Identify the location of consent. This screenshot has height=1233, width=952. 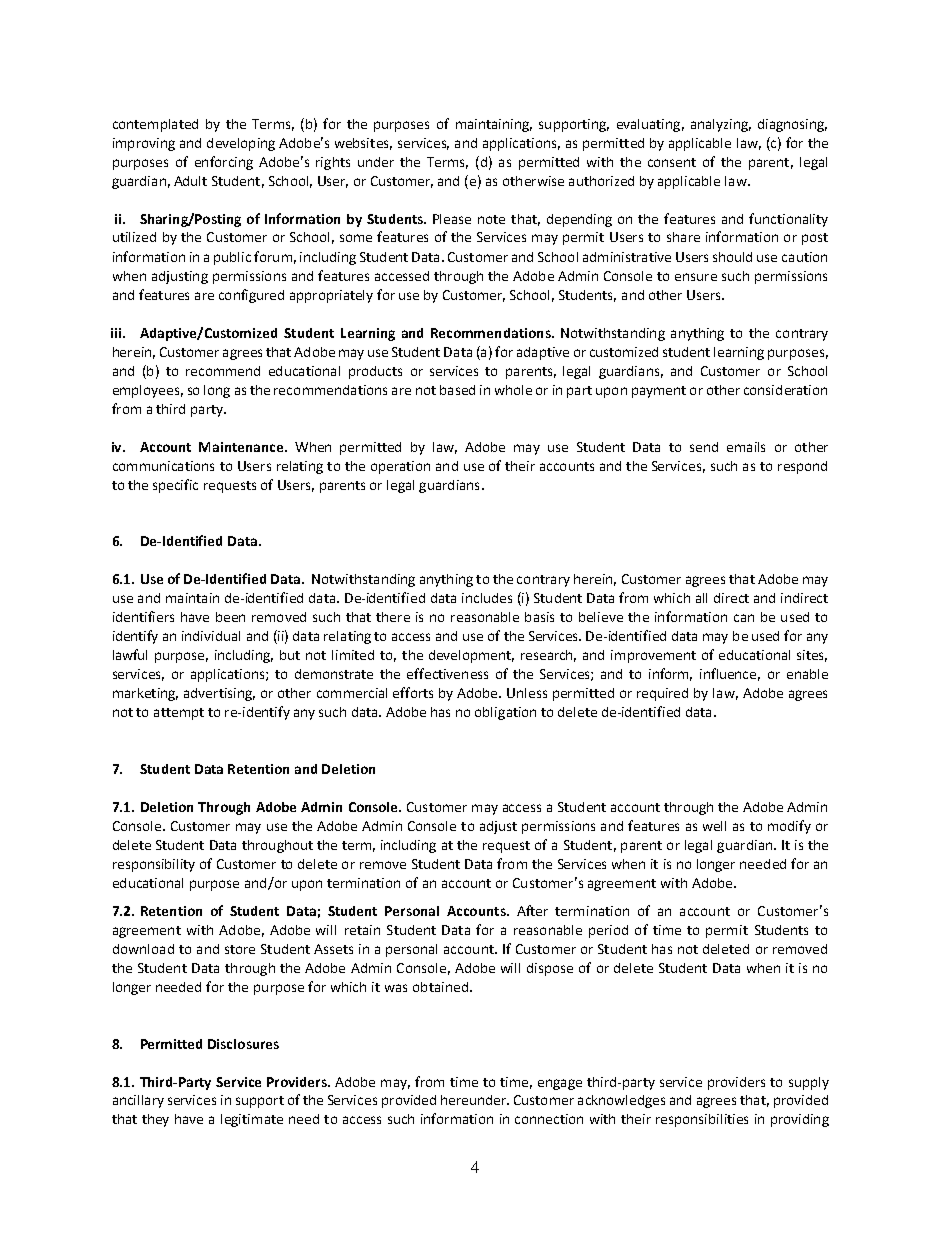
(672, 162).
